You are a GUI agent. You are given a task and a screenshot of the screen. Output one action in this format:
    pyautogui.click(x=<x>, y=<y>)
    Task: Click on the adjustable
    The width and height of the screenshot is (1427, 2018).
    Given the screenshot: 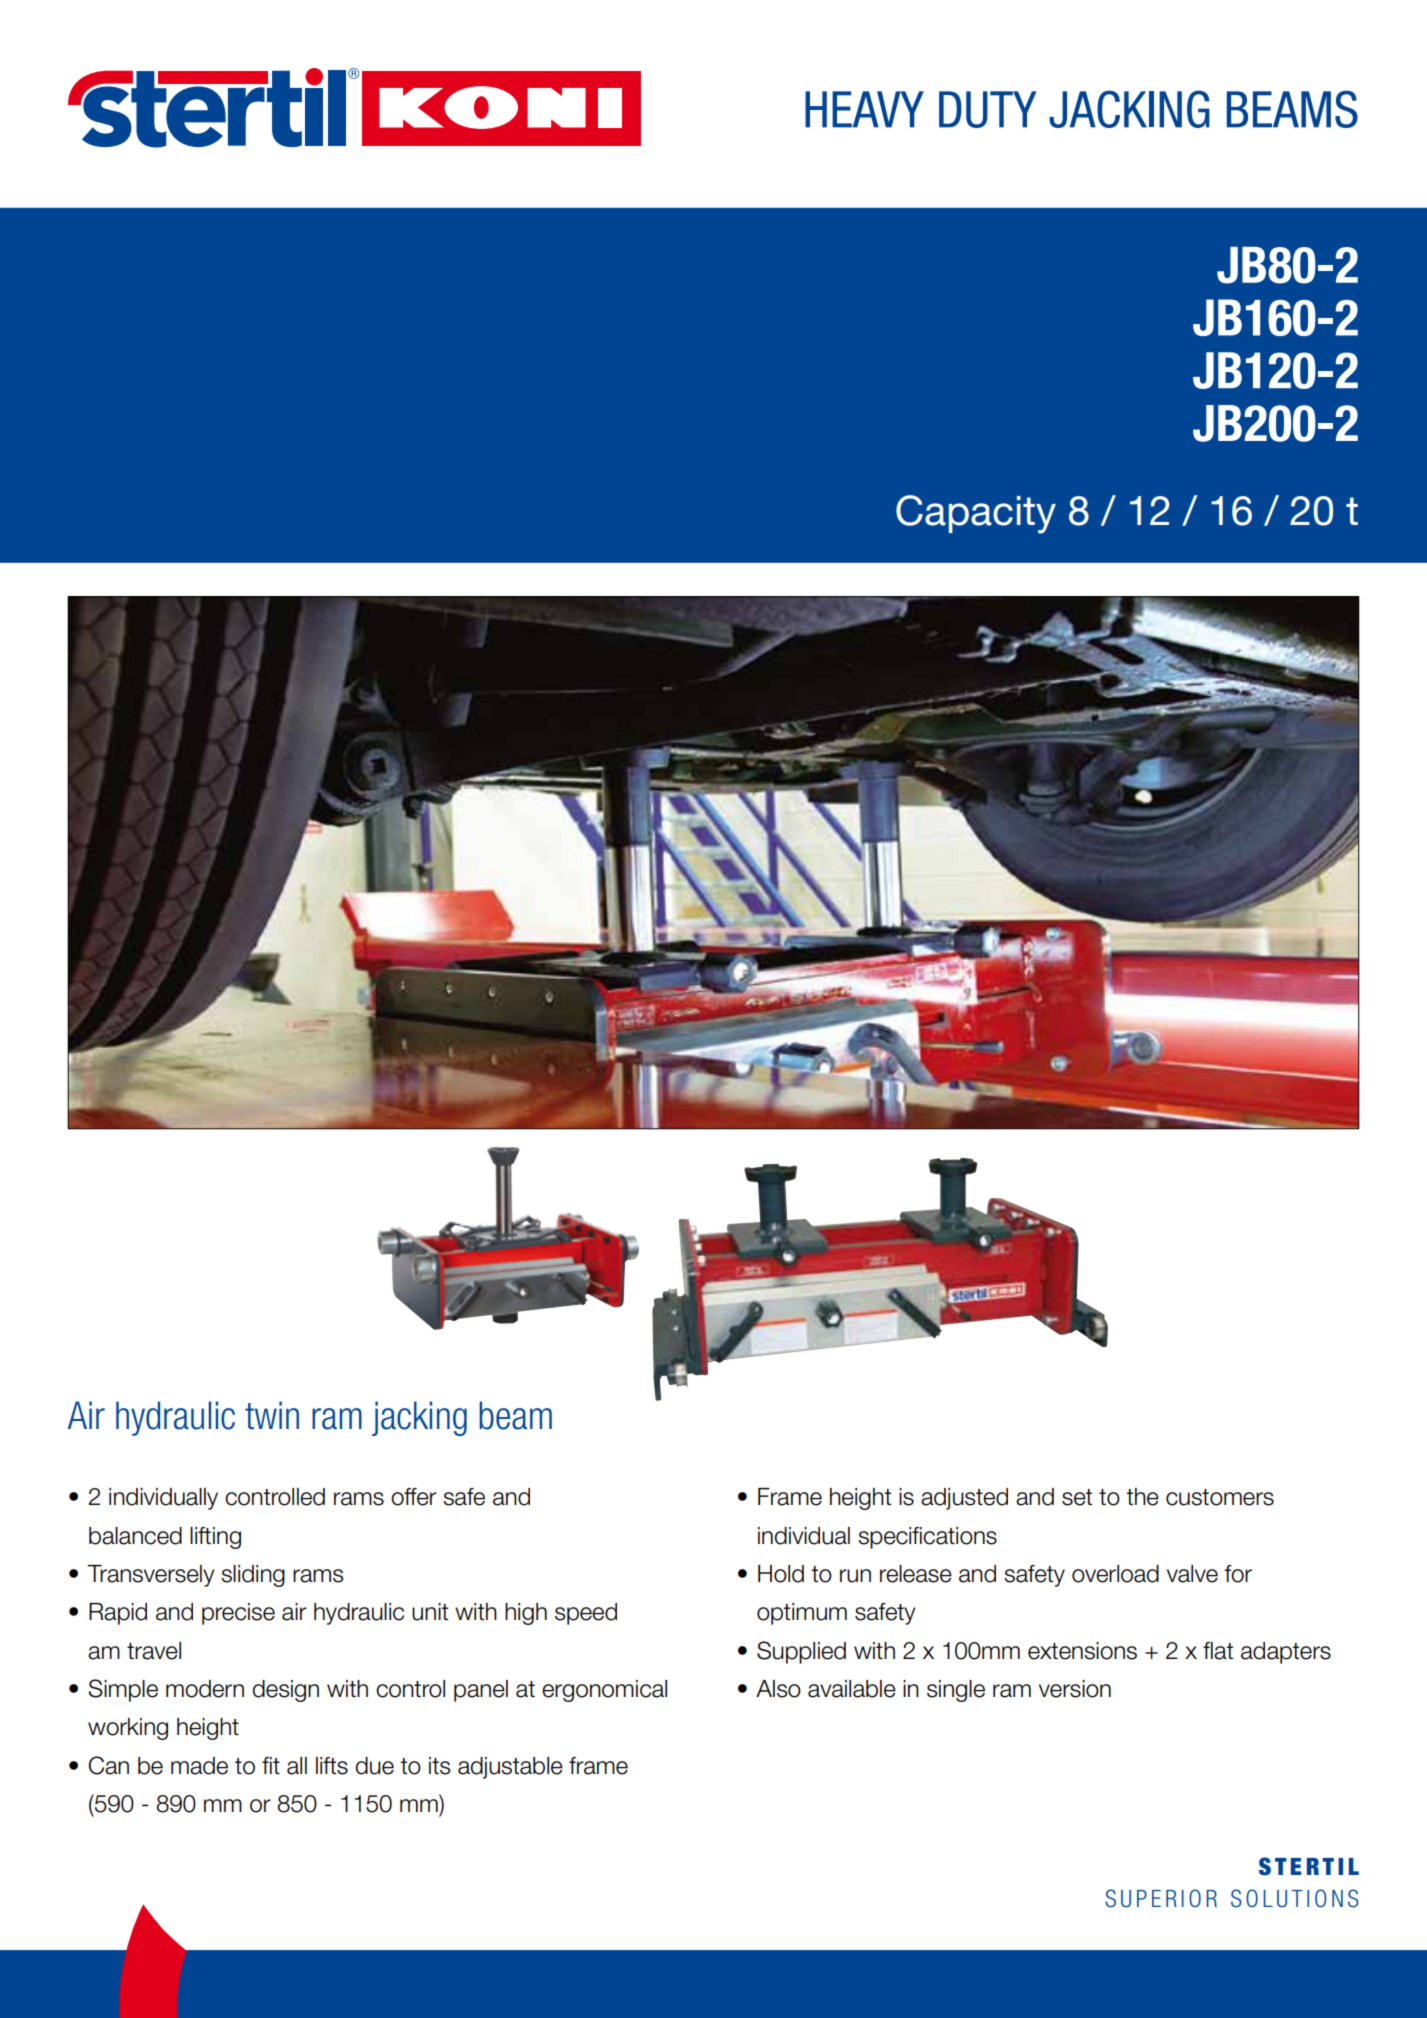 What is the action you would take?
    pyautogui.click(x=510, y=1768)
